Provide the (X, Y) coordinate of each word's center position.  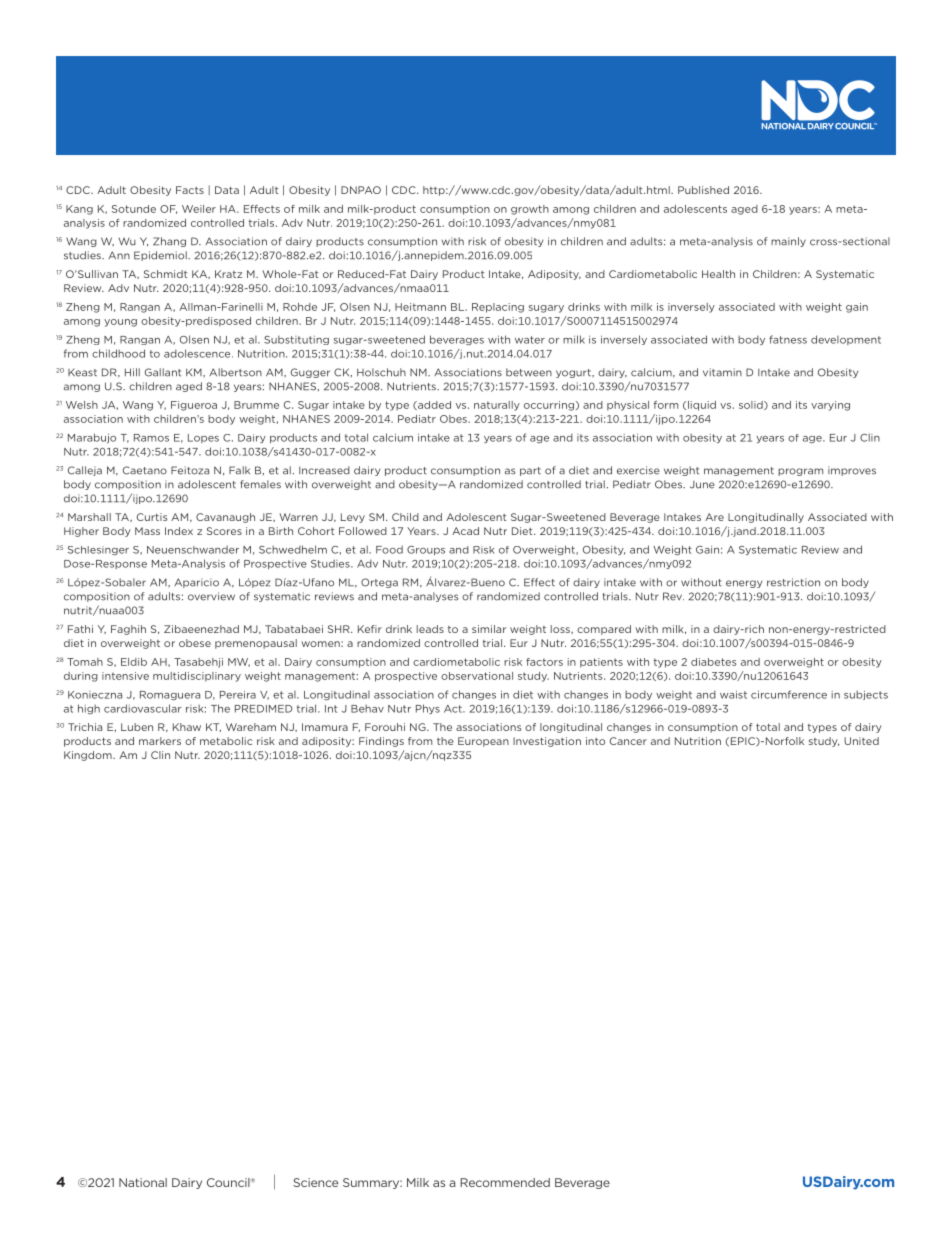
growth (530, 210)
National (143, 1182)
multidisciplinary (197, 677)
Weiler (199, 209)
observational (477, 676)
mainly (788, 242)
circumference (789, 694)
